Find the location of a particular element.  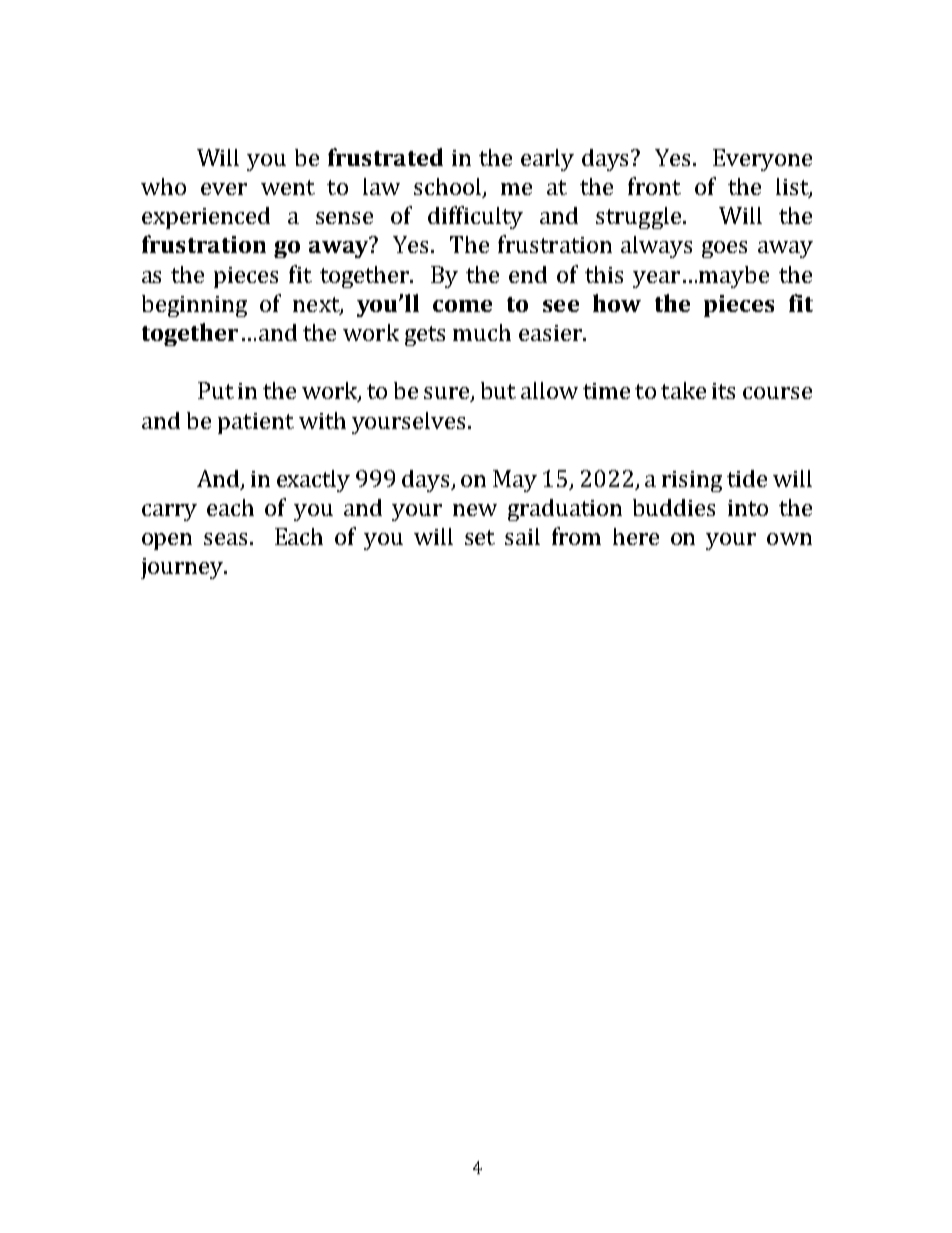

front is located at coordinates (654, 186).
